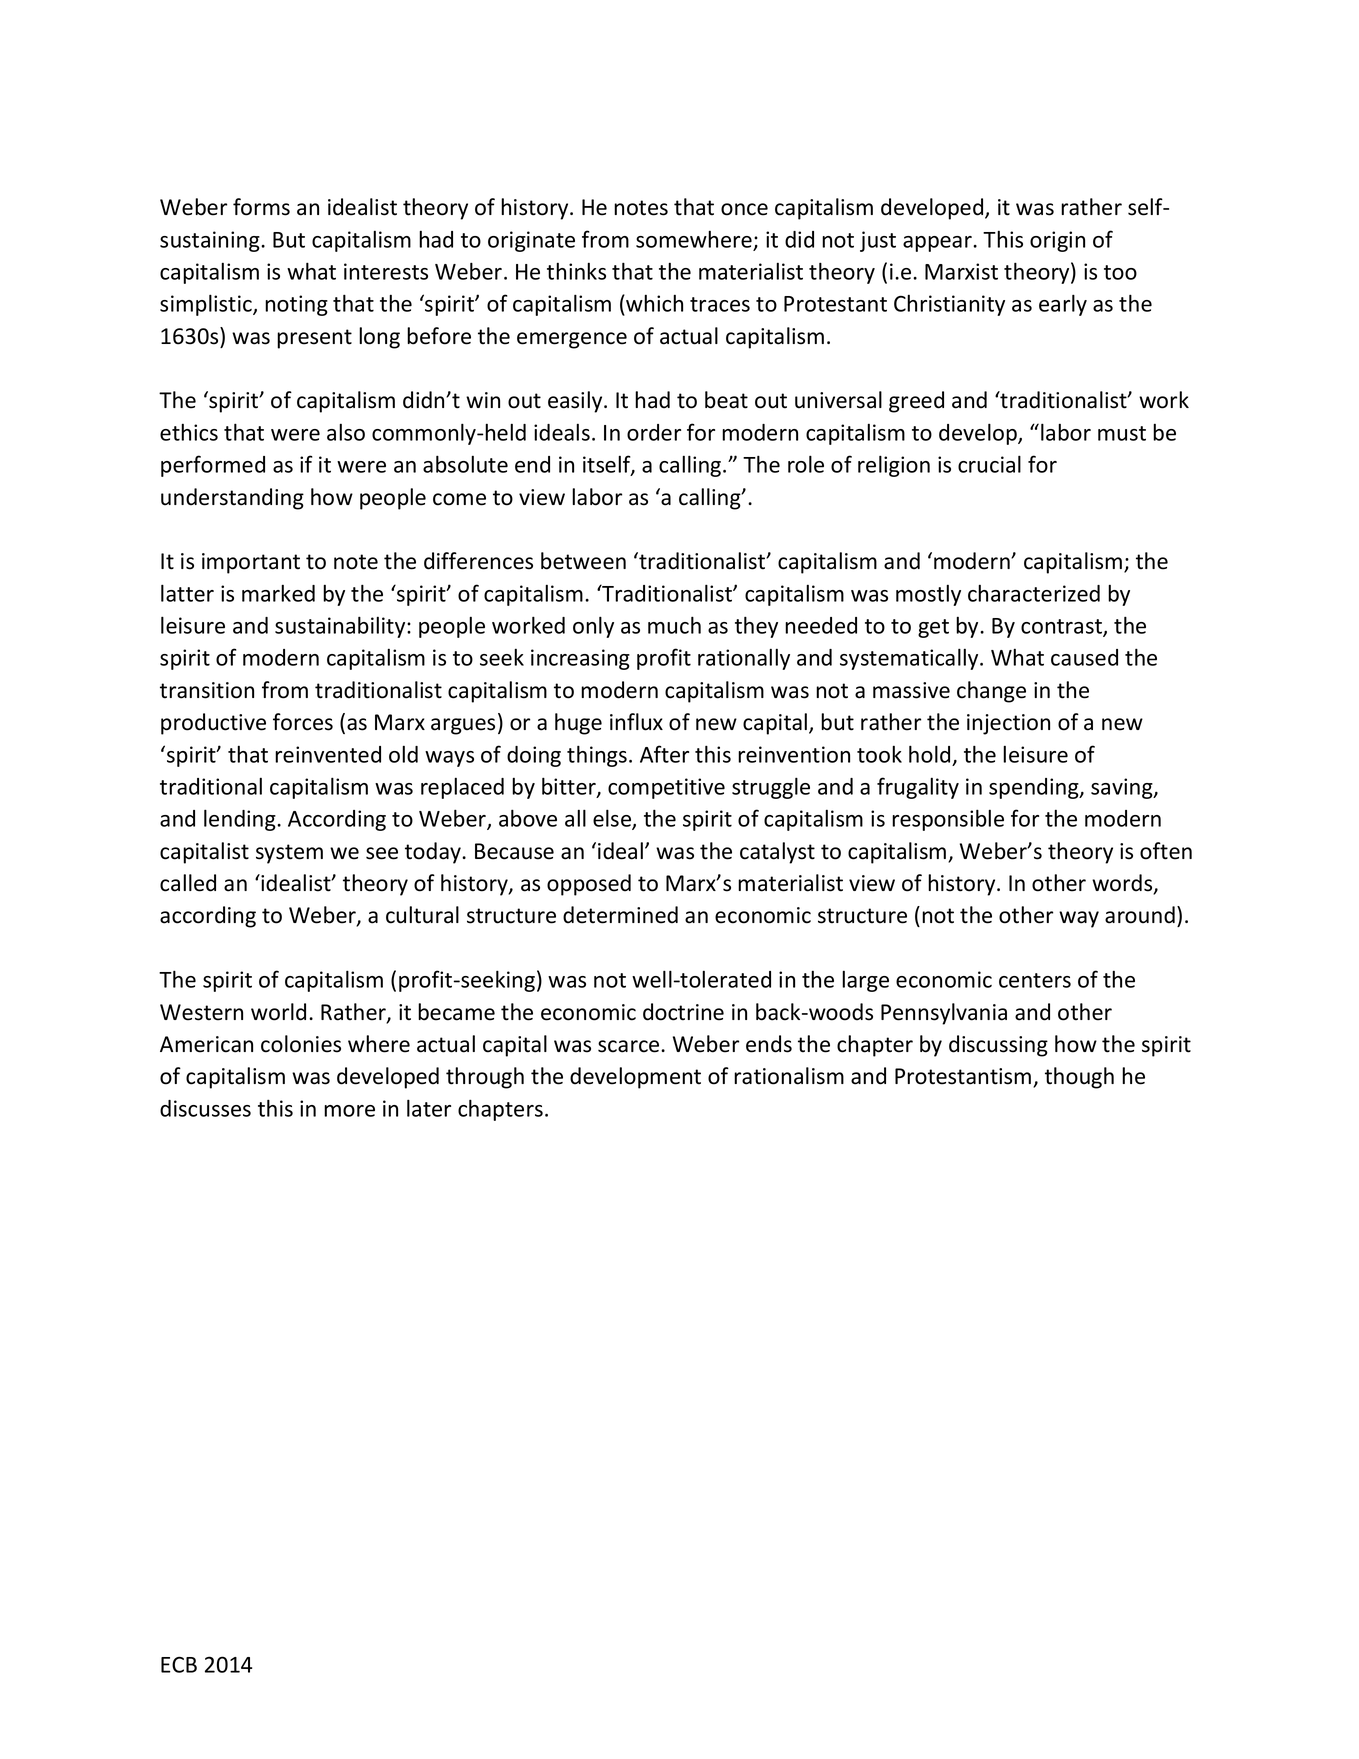 This screenshot has width=1359, height=1759. Describe the element at coordinates (636, 722) in the screenshot. I see `influx` at that location.
